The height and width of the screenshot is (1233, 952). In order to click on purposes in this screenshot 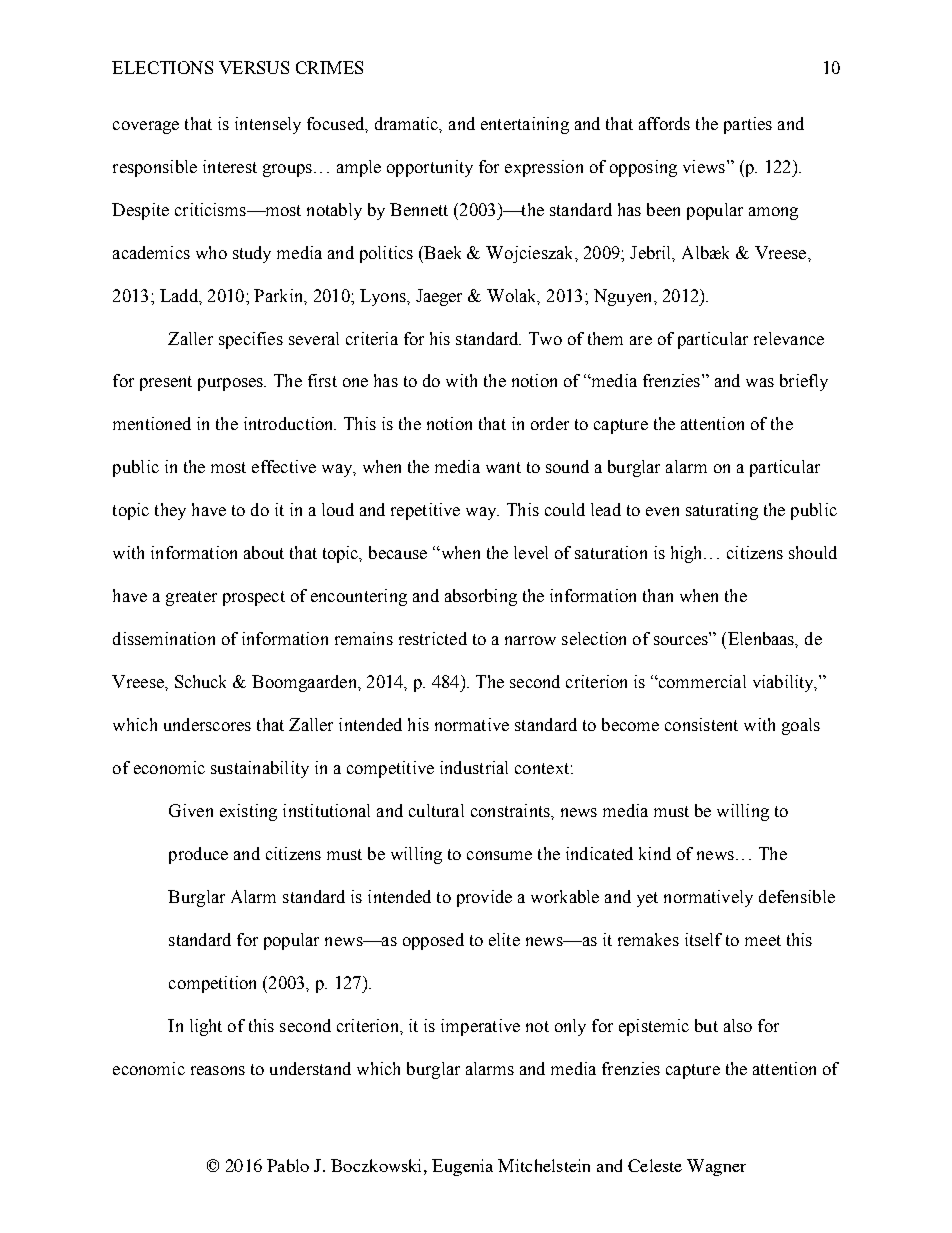, I will do `click(232, 384)`.
